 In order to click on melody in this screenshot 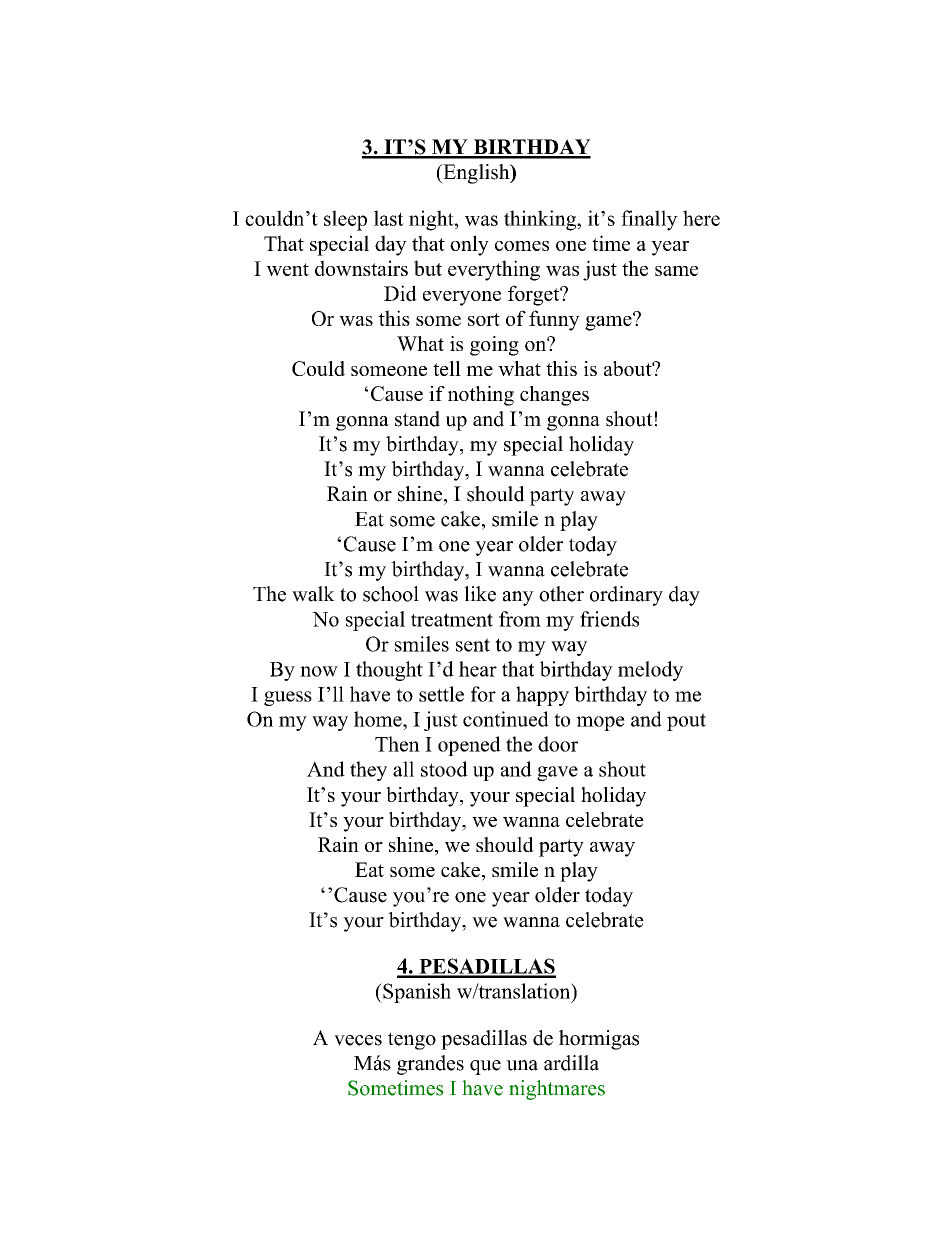, I will do `click(650, 671)`.
